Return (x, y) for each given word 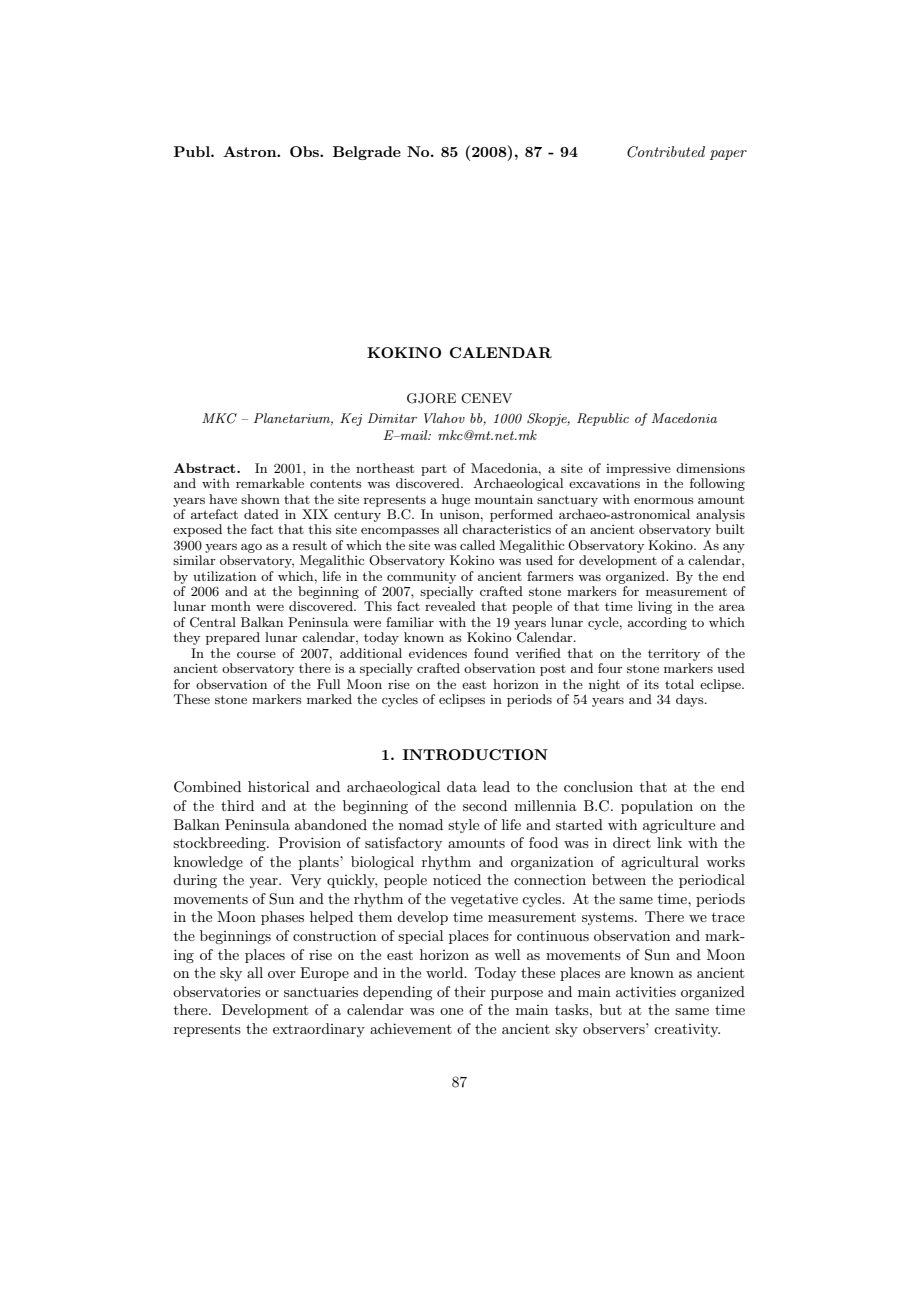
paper (728, 155)
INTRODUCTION (475, 754)
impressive (638, 470)
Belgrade (367, 153)
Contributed (666, 152)
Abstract (206, 468)
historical (278, 786)
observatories (217, 991)
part (434, 470)
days (691, 700)
